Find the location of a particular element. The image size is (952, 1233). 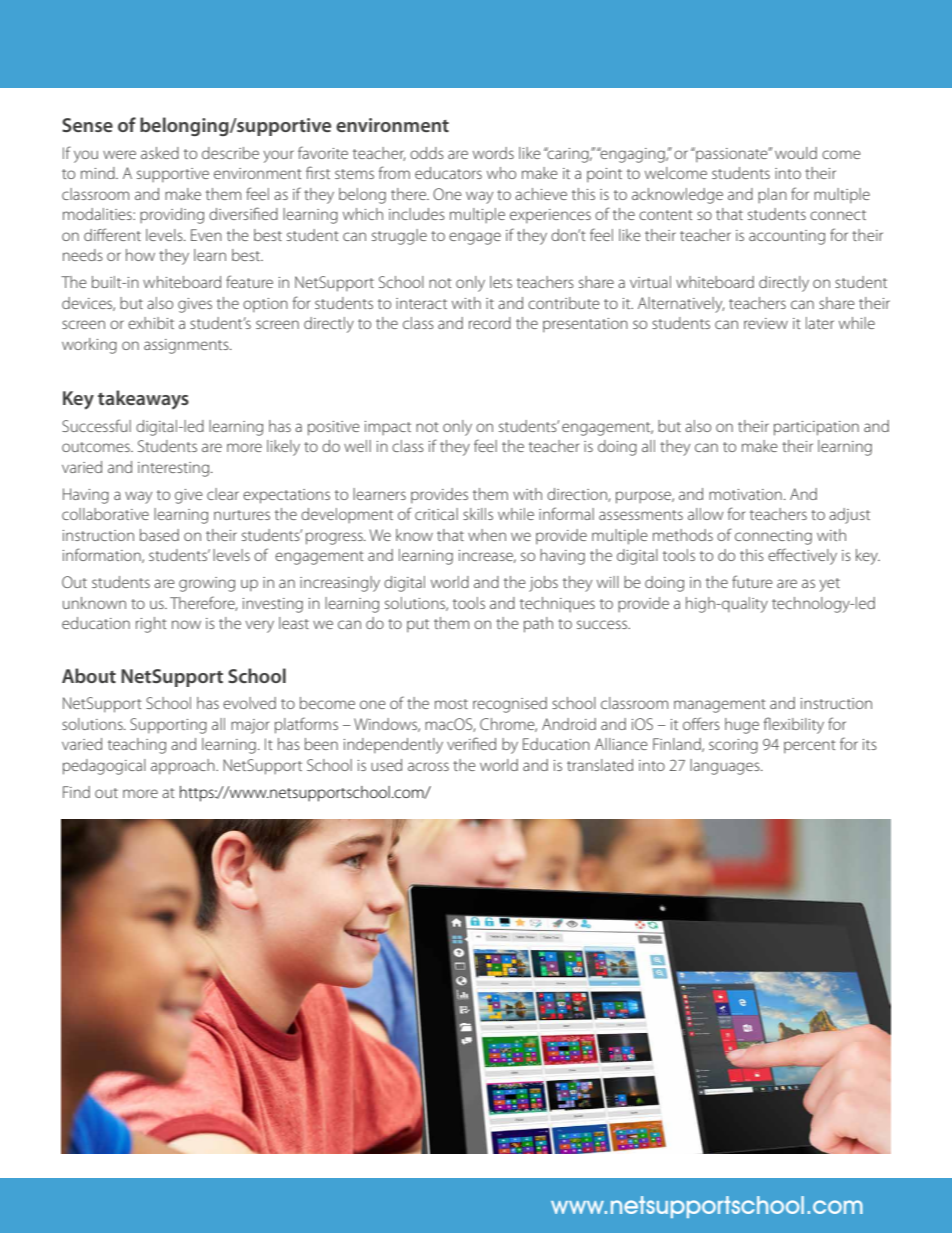

put is located at coordinates (418, 626).
